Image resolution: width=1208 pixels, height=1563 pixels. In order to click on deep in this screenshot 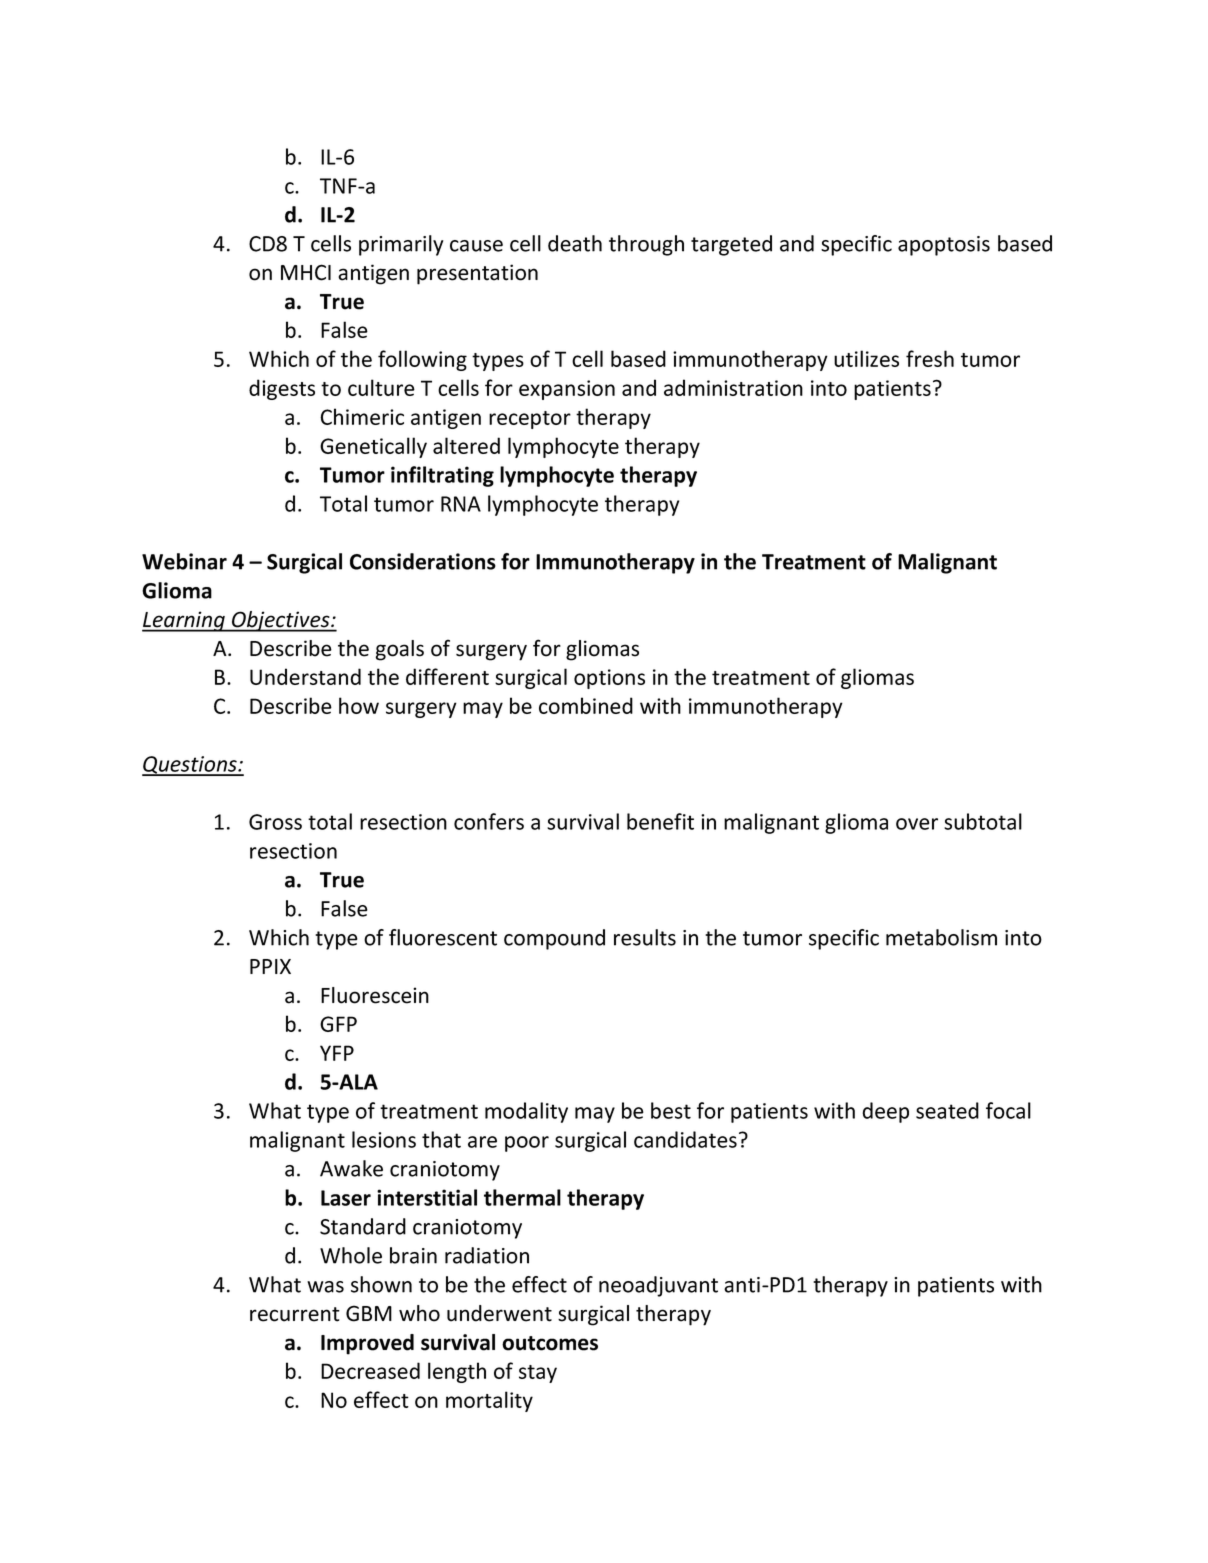, I will do `click(885, 1112)`.
